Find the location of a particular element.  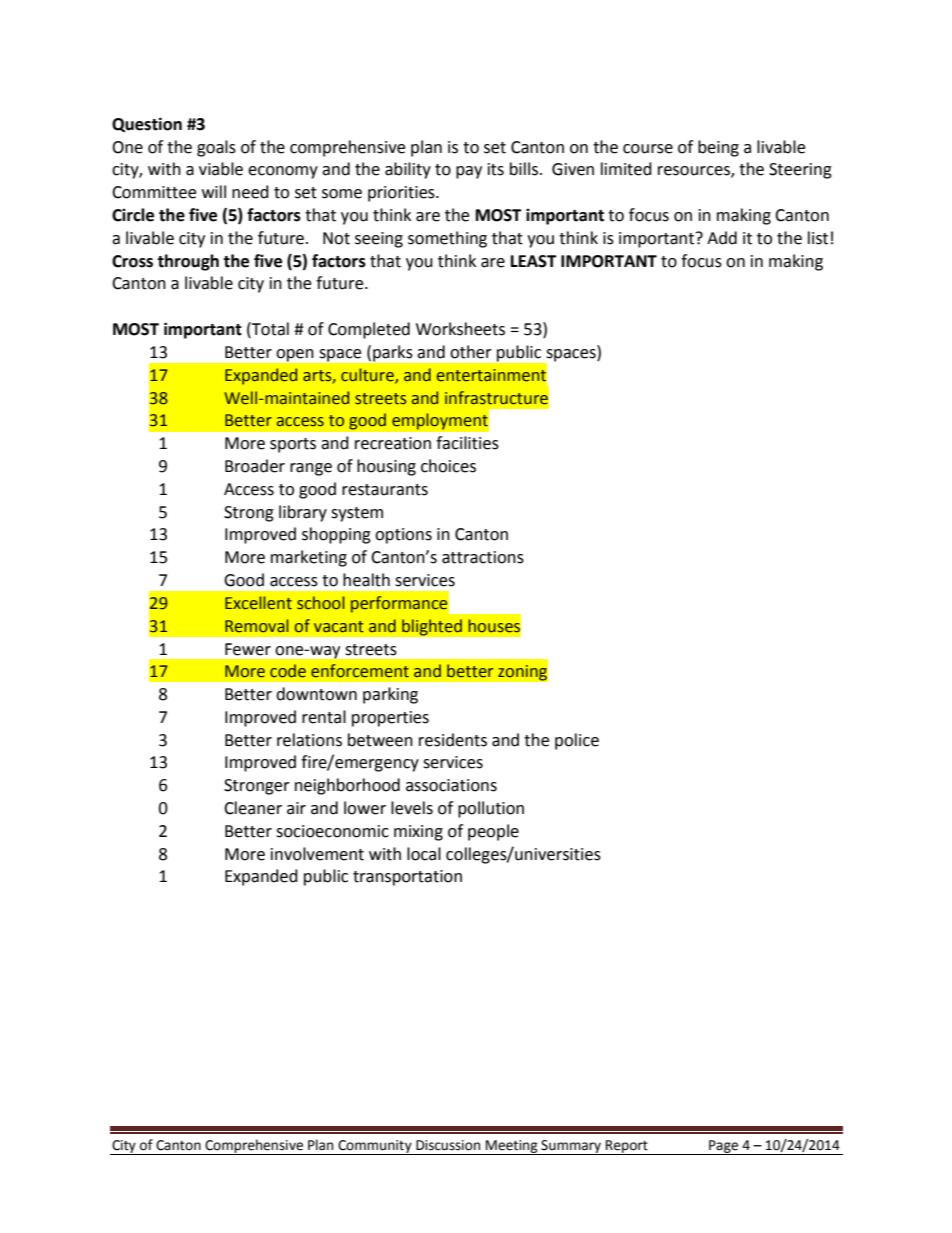

transportation is located at coordinates (407, 878).
